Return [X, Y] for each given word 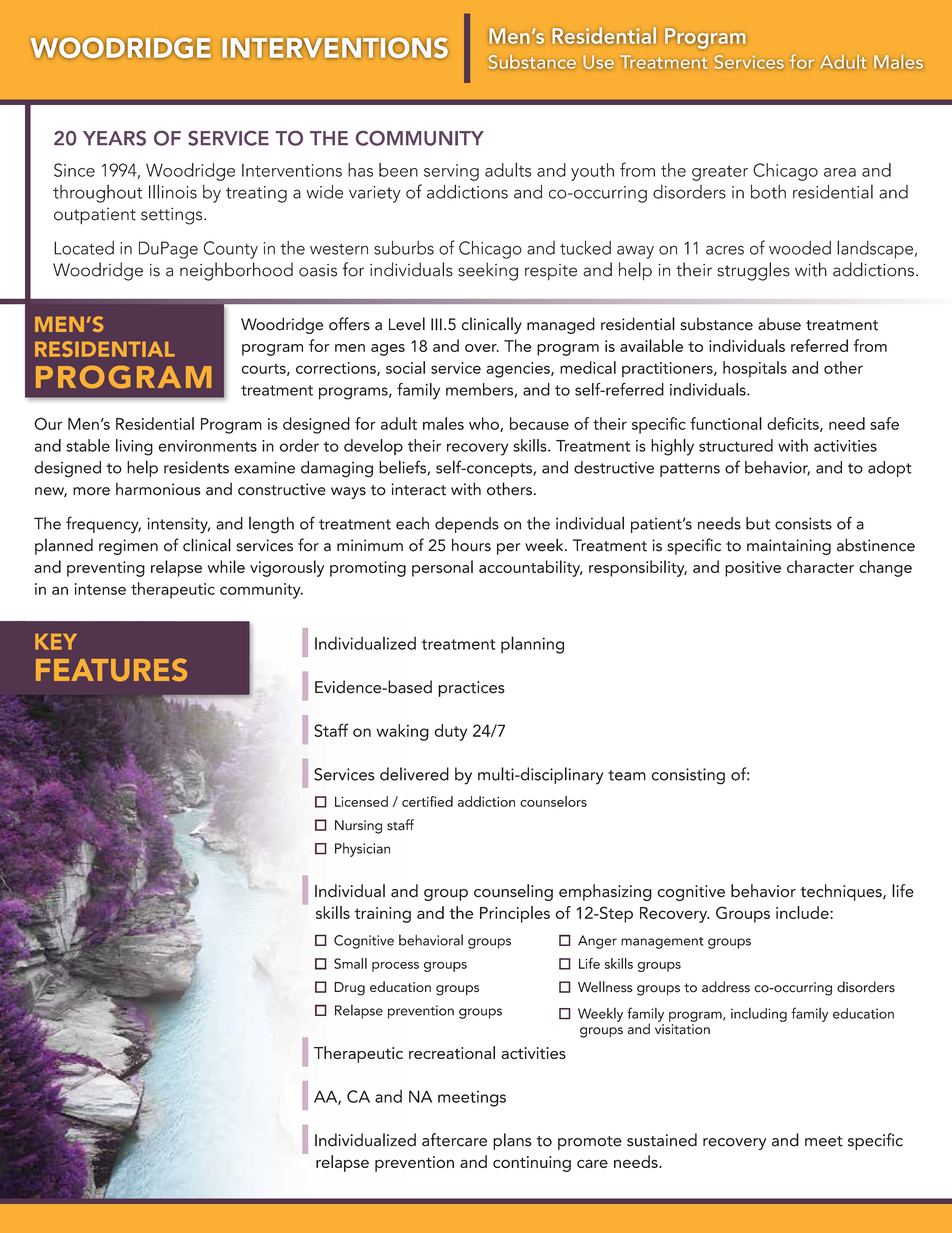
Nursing [358, 827]
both [768, 191]
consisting [688, 776]
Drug [349, 989]
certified [427, 801]
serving [451, 172]
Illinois [173, 191]
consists [803, 523]
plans [512, 1141]
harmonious [158, 489]
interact [418, 489]
